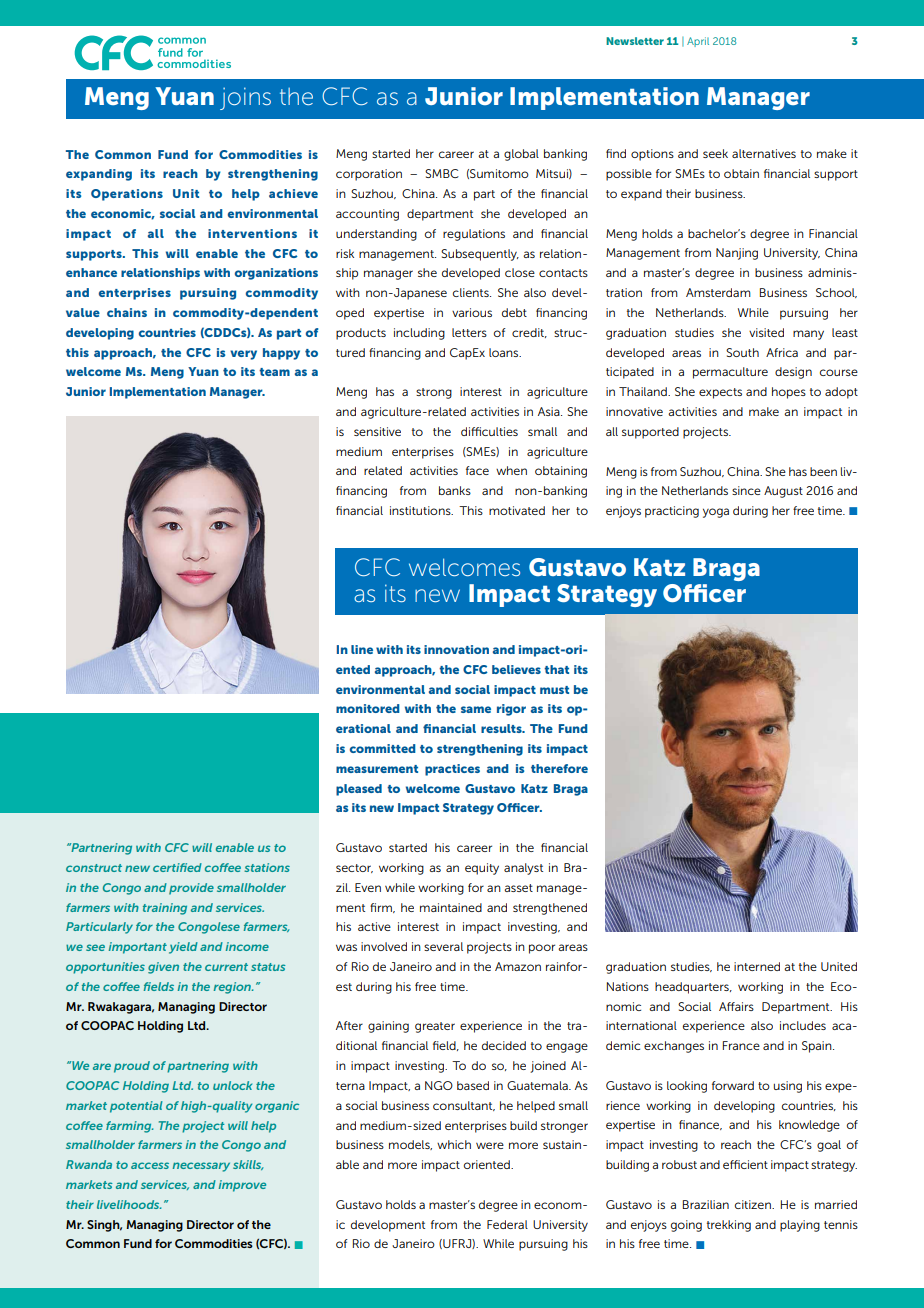 The width and height of the page is (924, 1308). I want to click on yoga, so click(716, 513).
